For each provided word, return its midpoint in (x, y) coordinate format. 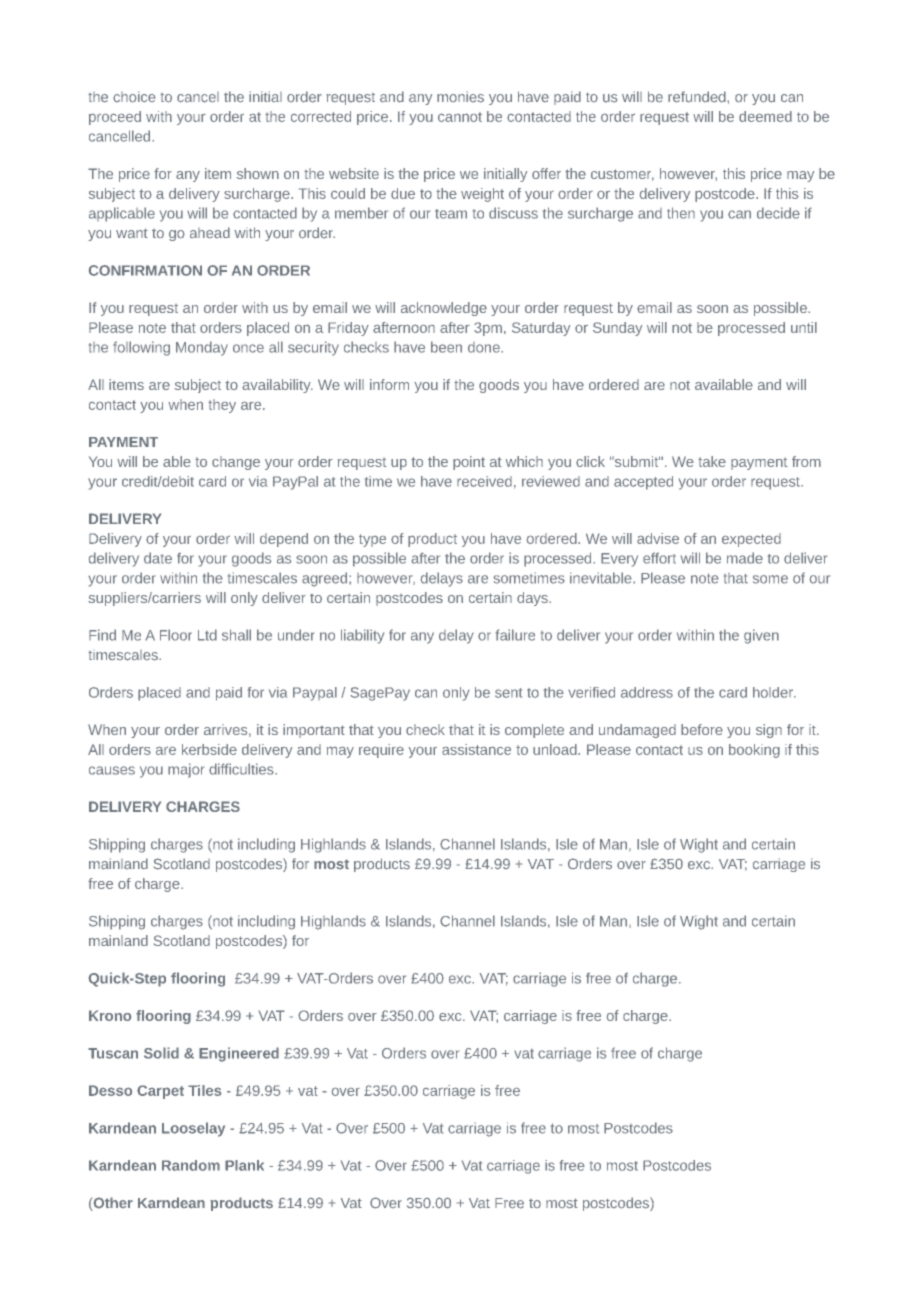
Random (191, 1165)
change (236, 463)
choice (134, 97)
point (469, 463)
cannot (460, 117)
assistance (476, 749)
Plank (244, 1165)
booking (754, 751)
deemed (765, 116)
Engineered (239, 1054)
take (712, 461)
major (186, 770)
